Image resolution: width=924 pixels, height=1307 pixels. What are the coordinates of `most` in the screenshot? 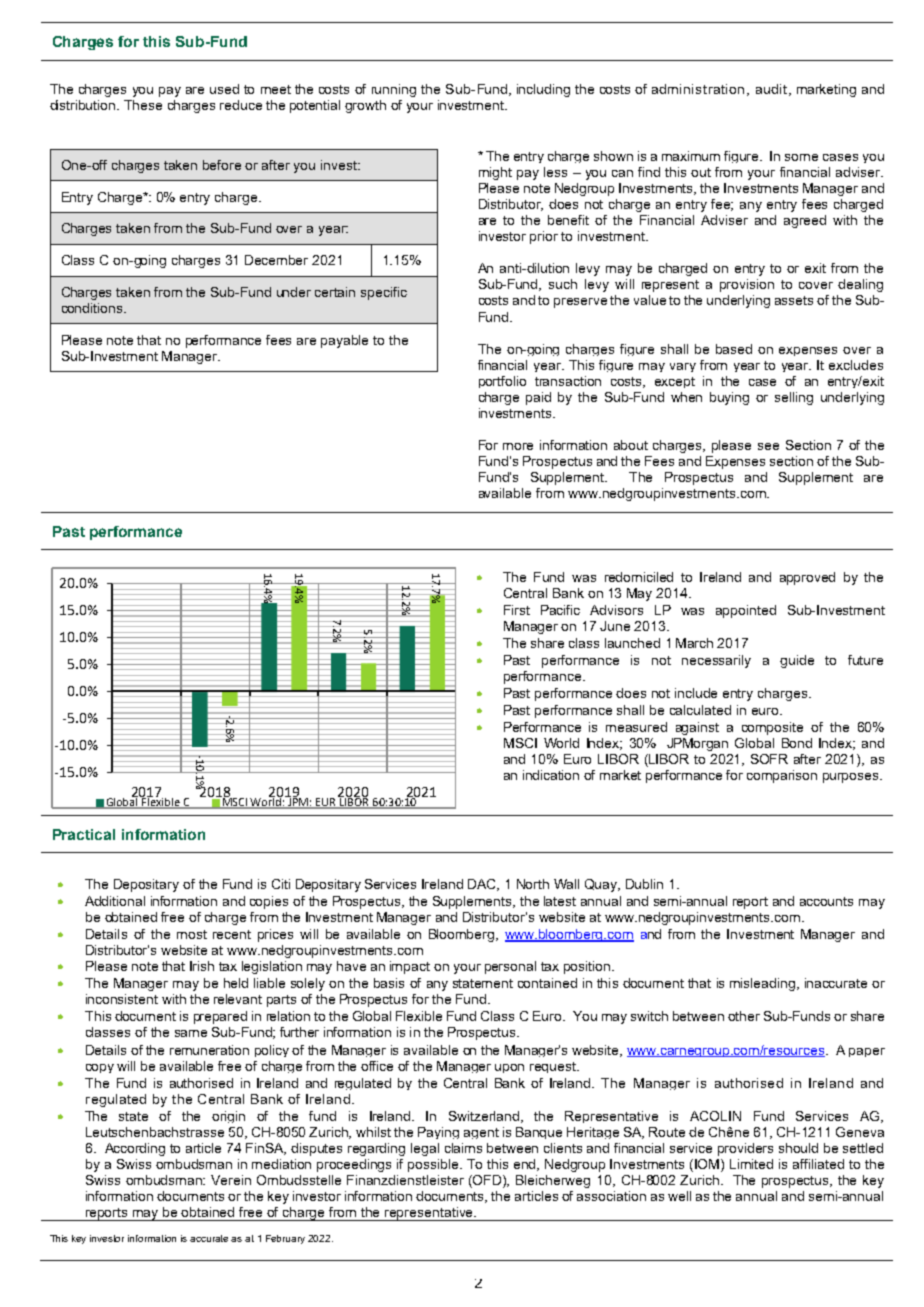 It's located at (192, 934).
